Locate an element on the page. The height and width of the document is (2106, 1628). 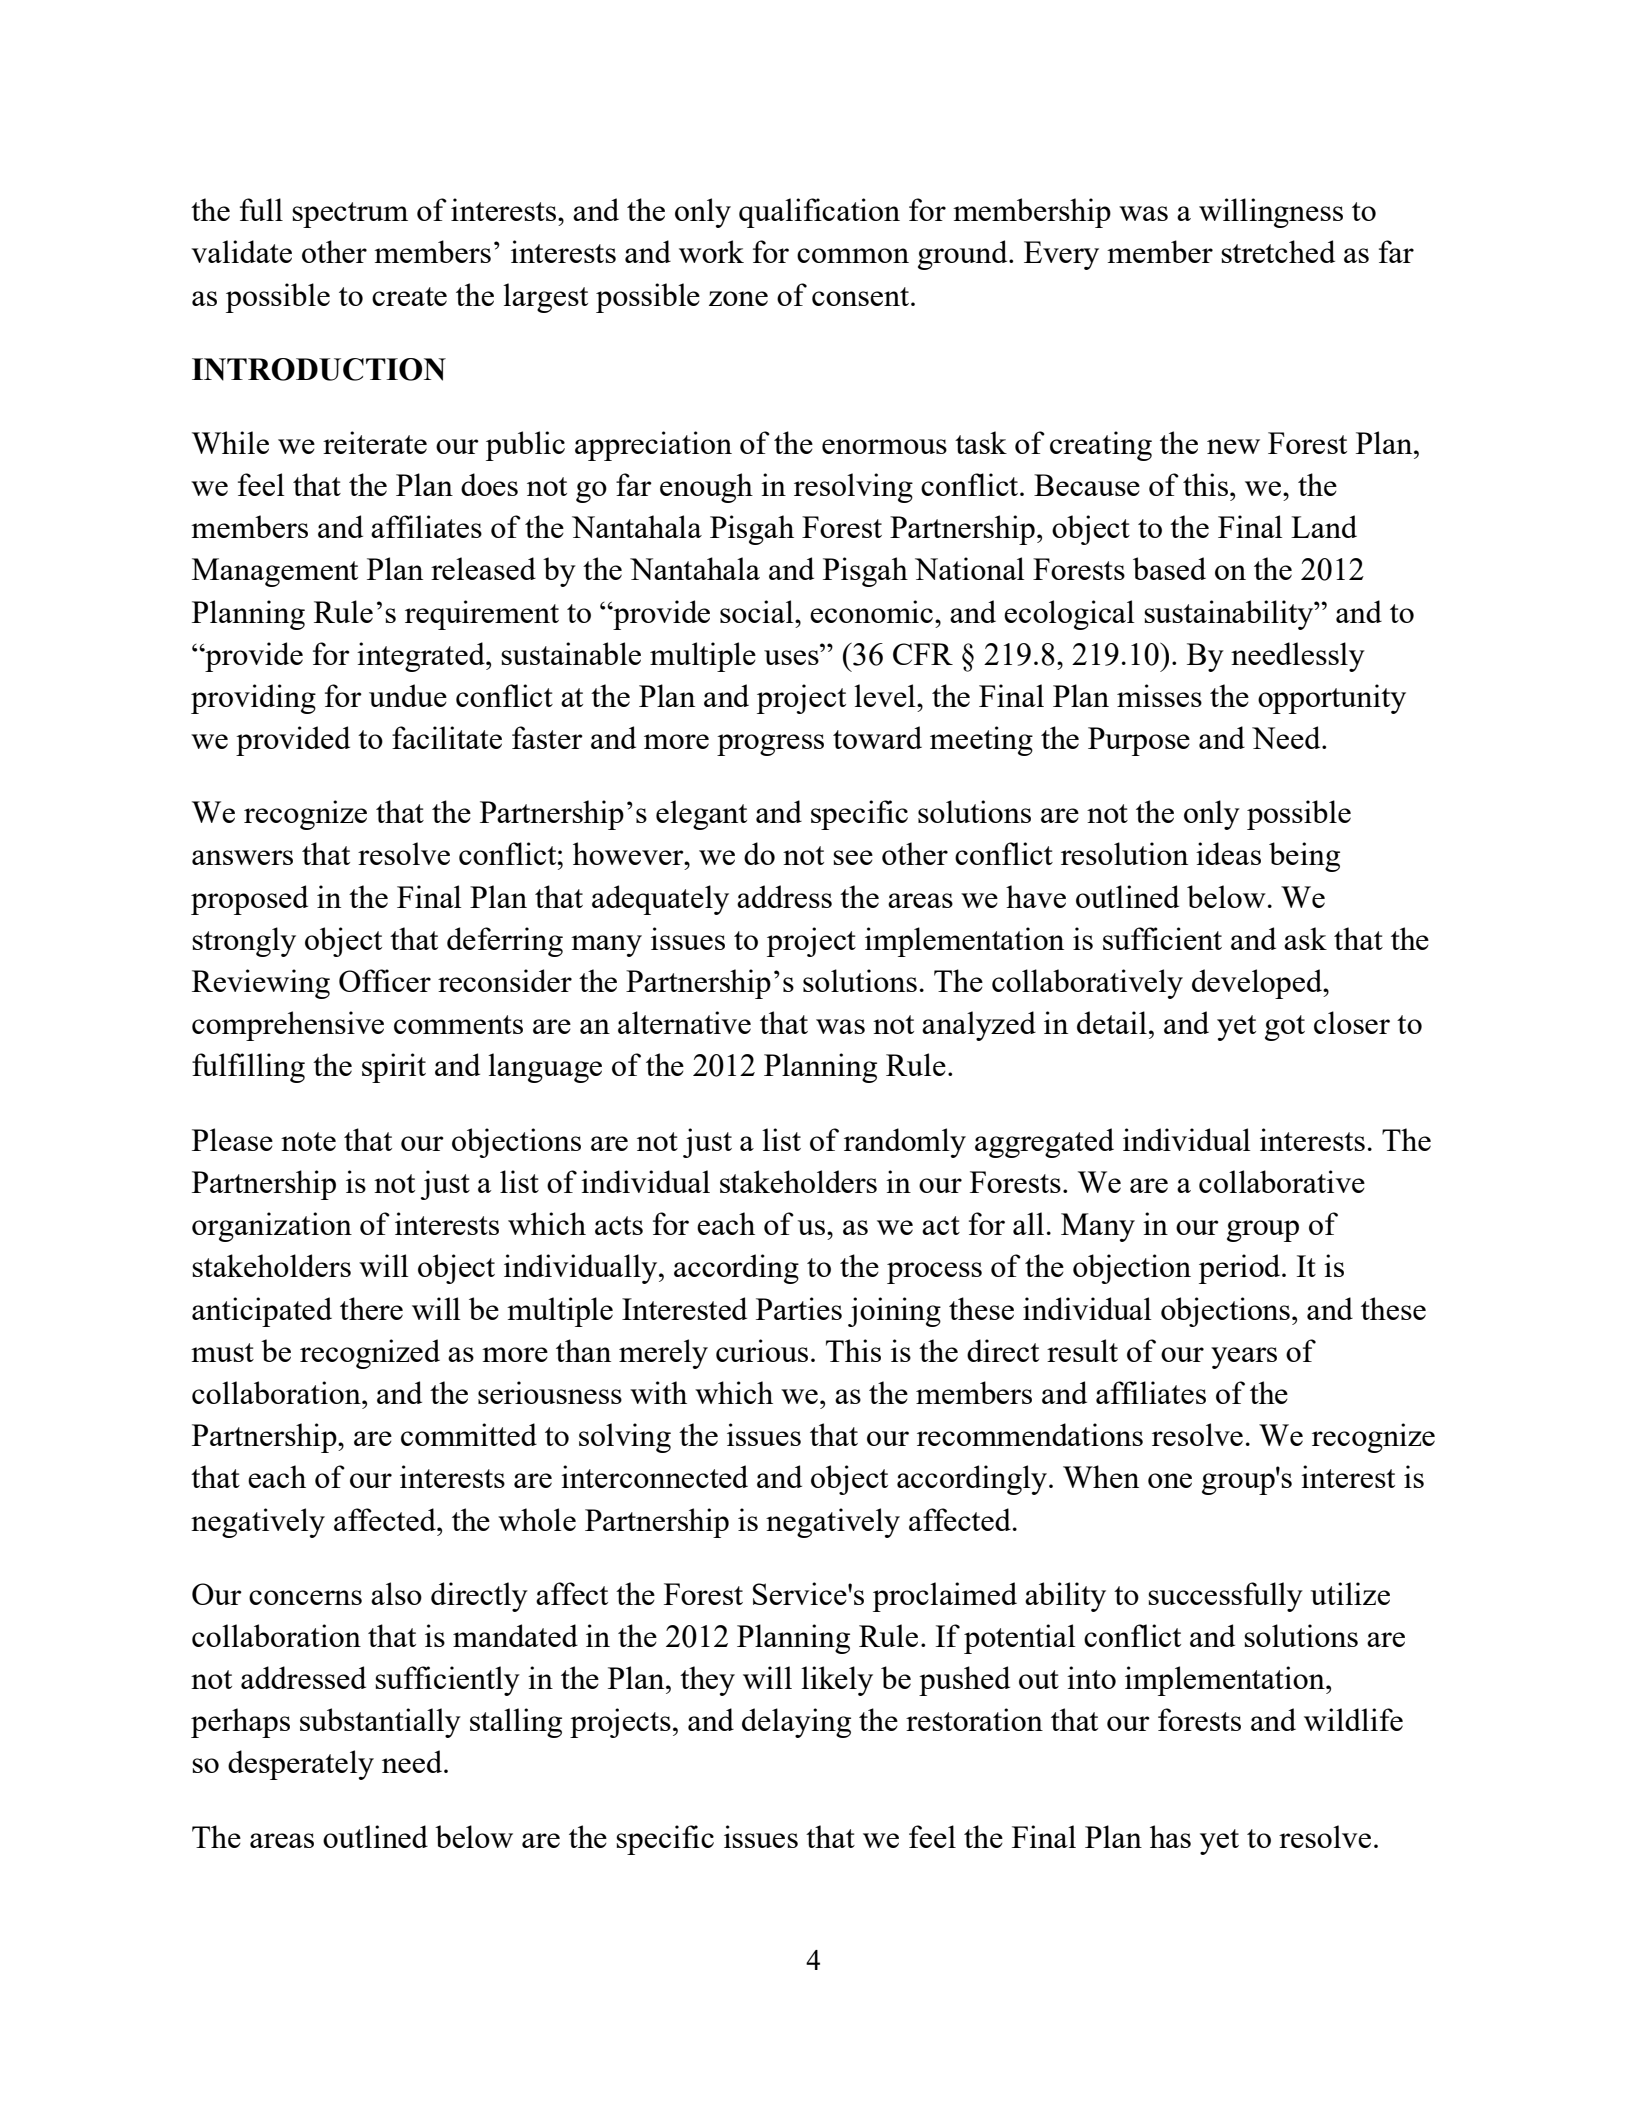
period is located at coordinates (1241, 1269).
